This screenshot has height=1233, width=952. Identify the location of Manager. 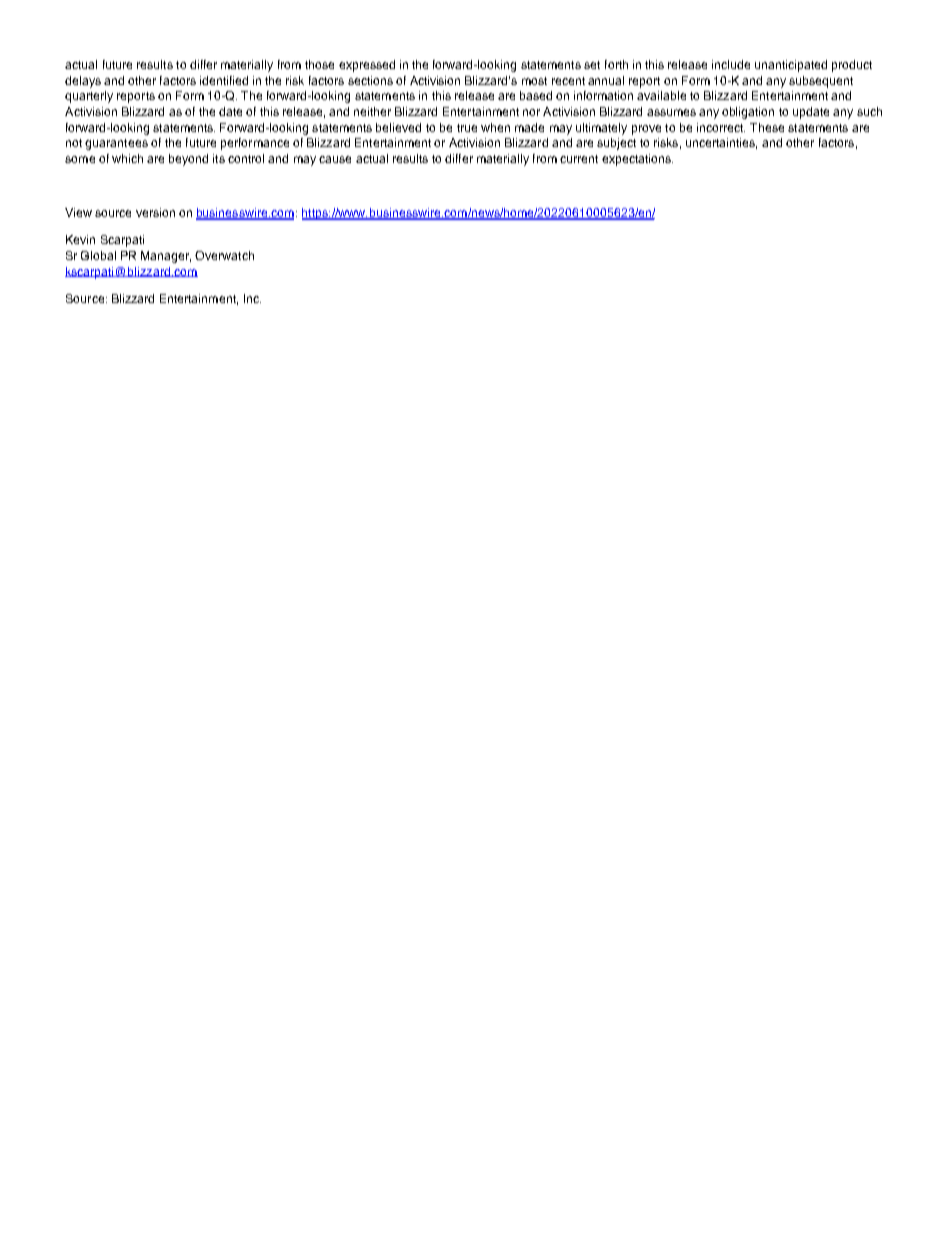
(166, 257).
